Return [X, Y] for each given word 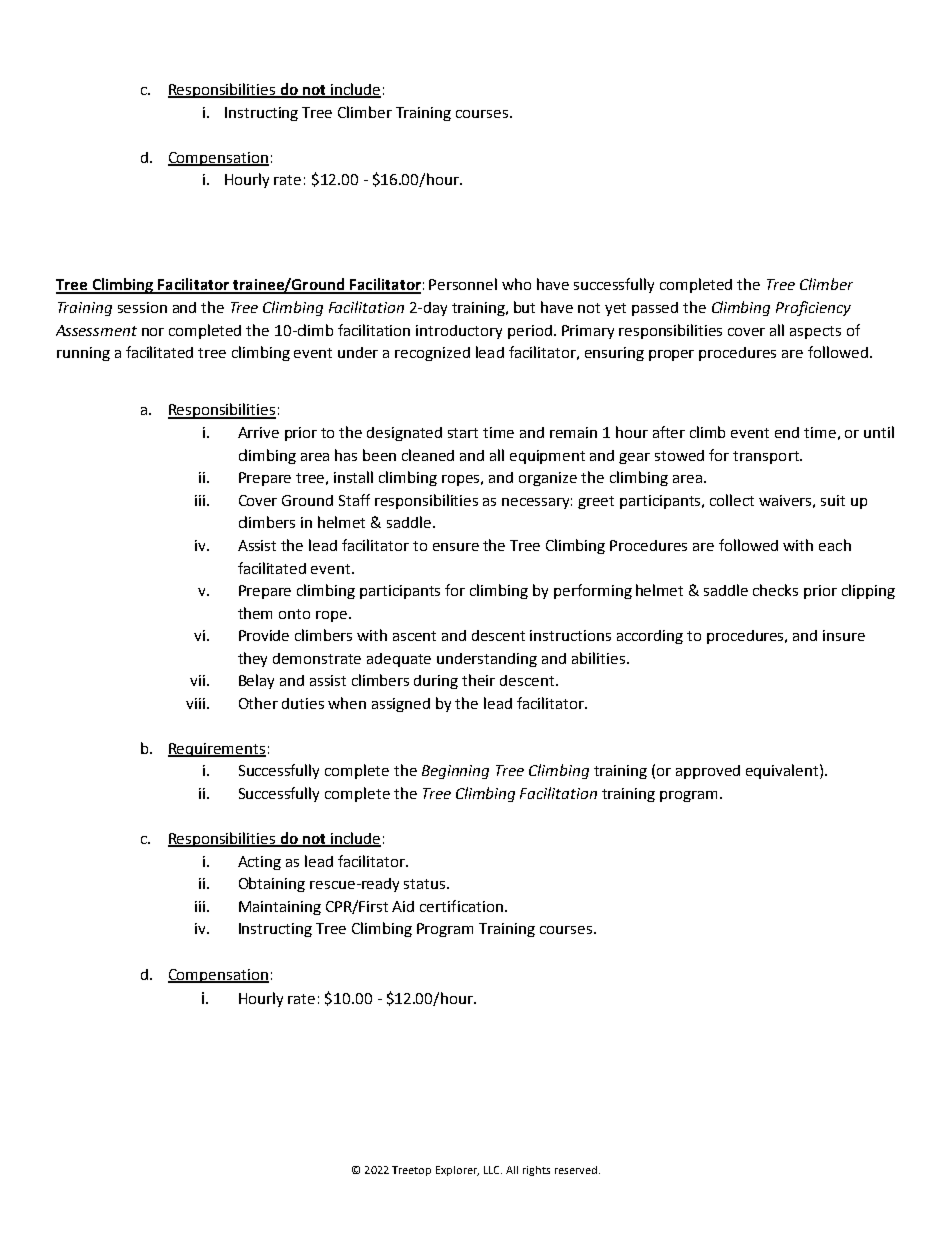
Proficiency [813, 308]
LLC [493, 1170]
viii [195, 703]
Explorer [457, 1171]
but [524, 307]
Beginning [455, 772]
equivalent [783, 771]
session [142, 307]
